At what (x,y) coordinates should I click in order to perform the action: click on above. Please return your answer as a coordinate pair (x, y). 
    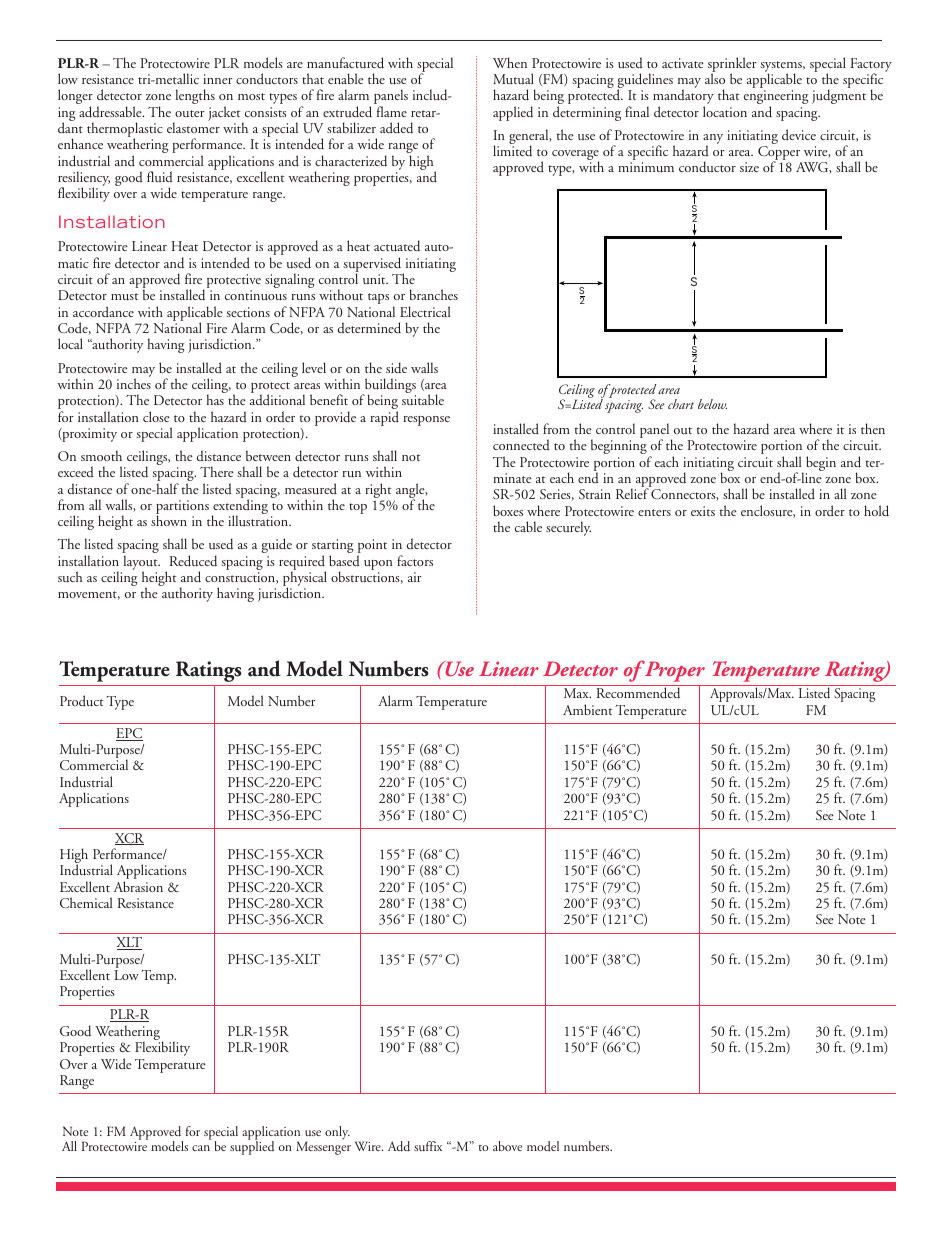
    Looking at the image, I should click on (507, 1146).
